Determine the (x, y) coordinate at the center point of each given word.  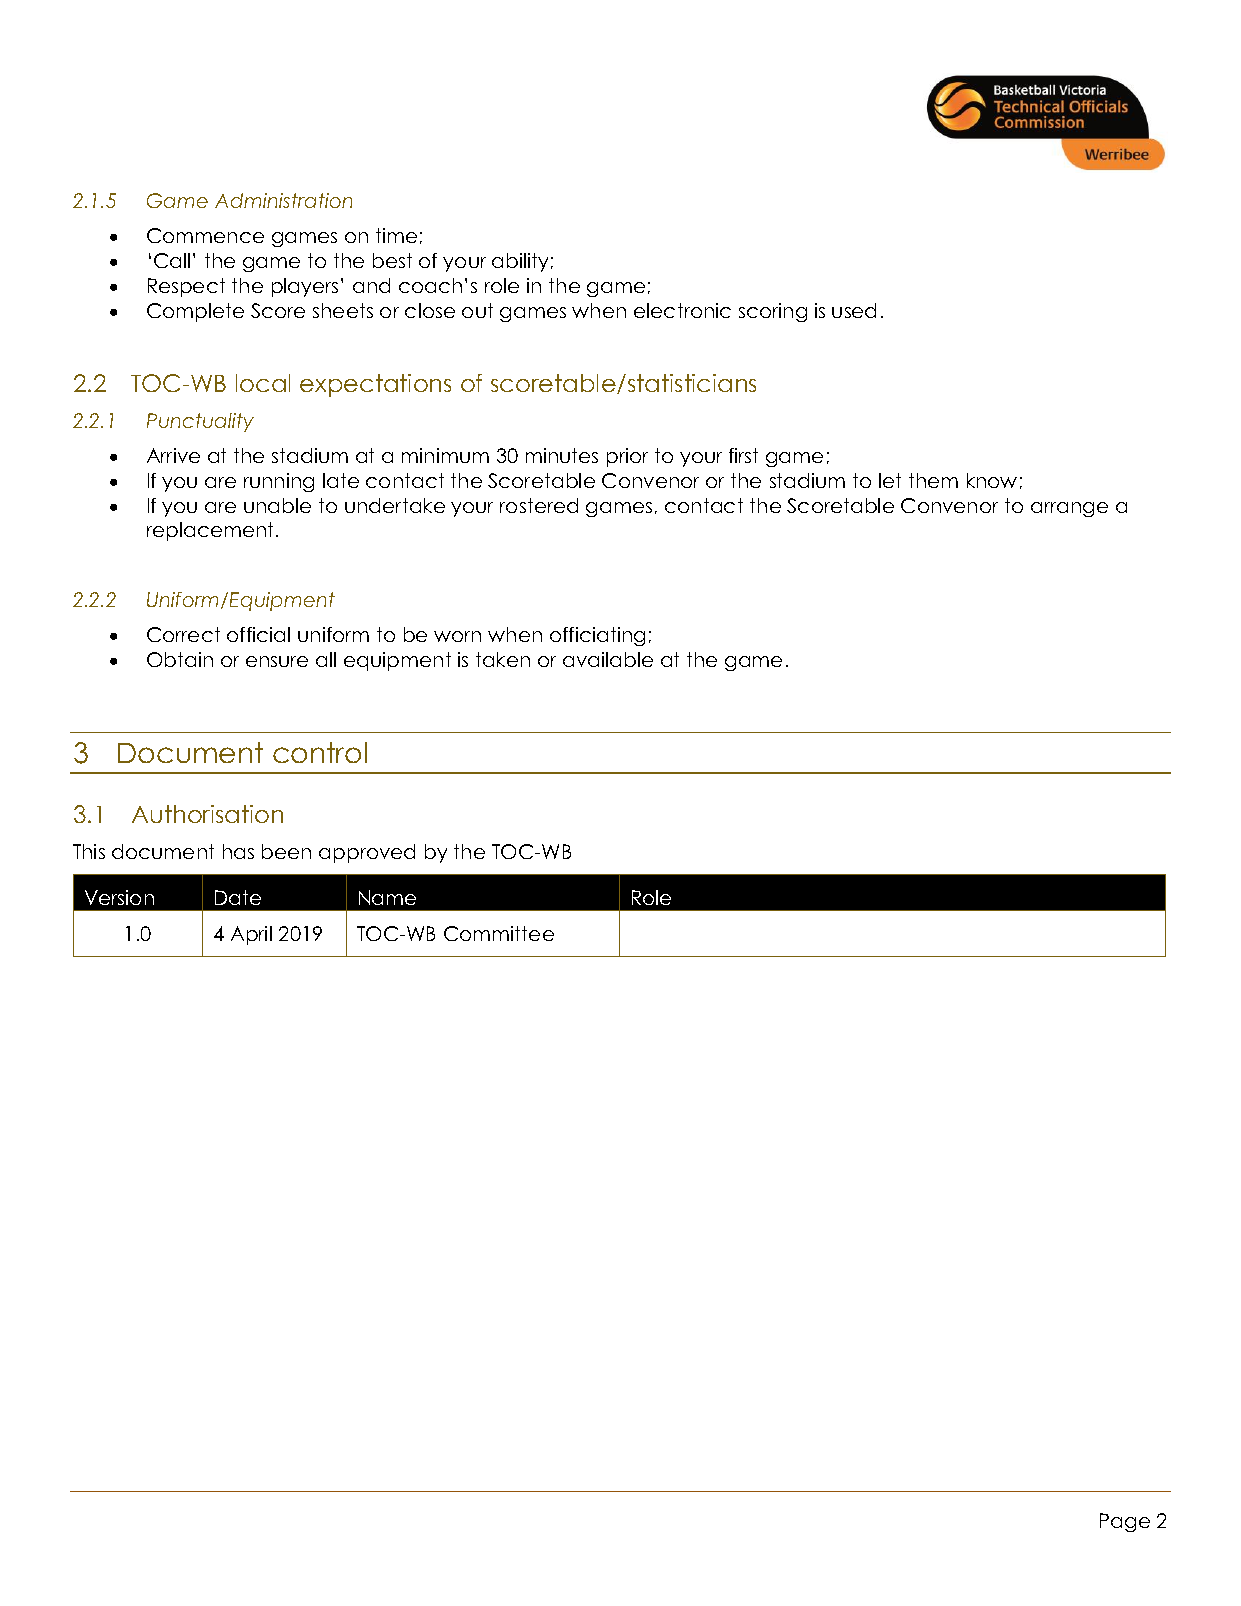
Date (238, 897)
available (608, 659)
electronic (682, 310)
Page (1125, 1522)
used (854, 310)
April (251, 935)
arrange (1069, 509)
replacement (212, 531)
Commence (205, 235)
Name (387, 897)
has (238, 851)
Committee (499, 933)
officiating (597, 636)
